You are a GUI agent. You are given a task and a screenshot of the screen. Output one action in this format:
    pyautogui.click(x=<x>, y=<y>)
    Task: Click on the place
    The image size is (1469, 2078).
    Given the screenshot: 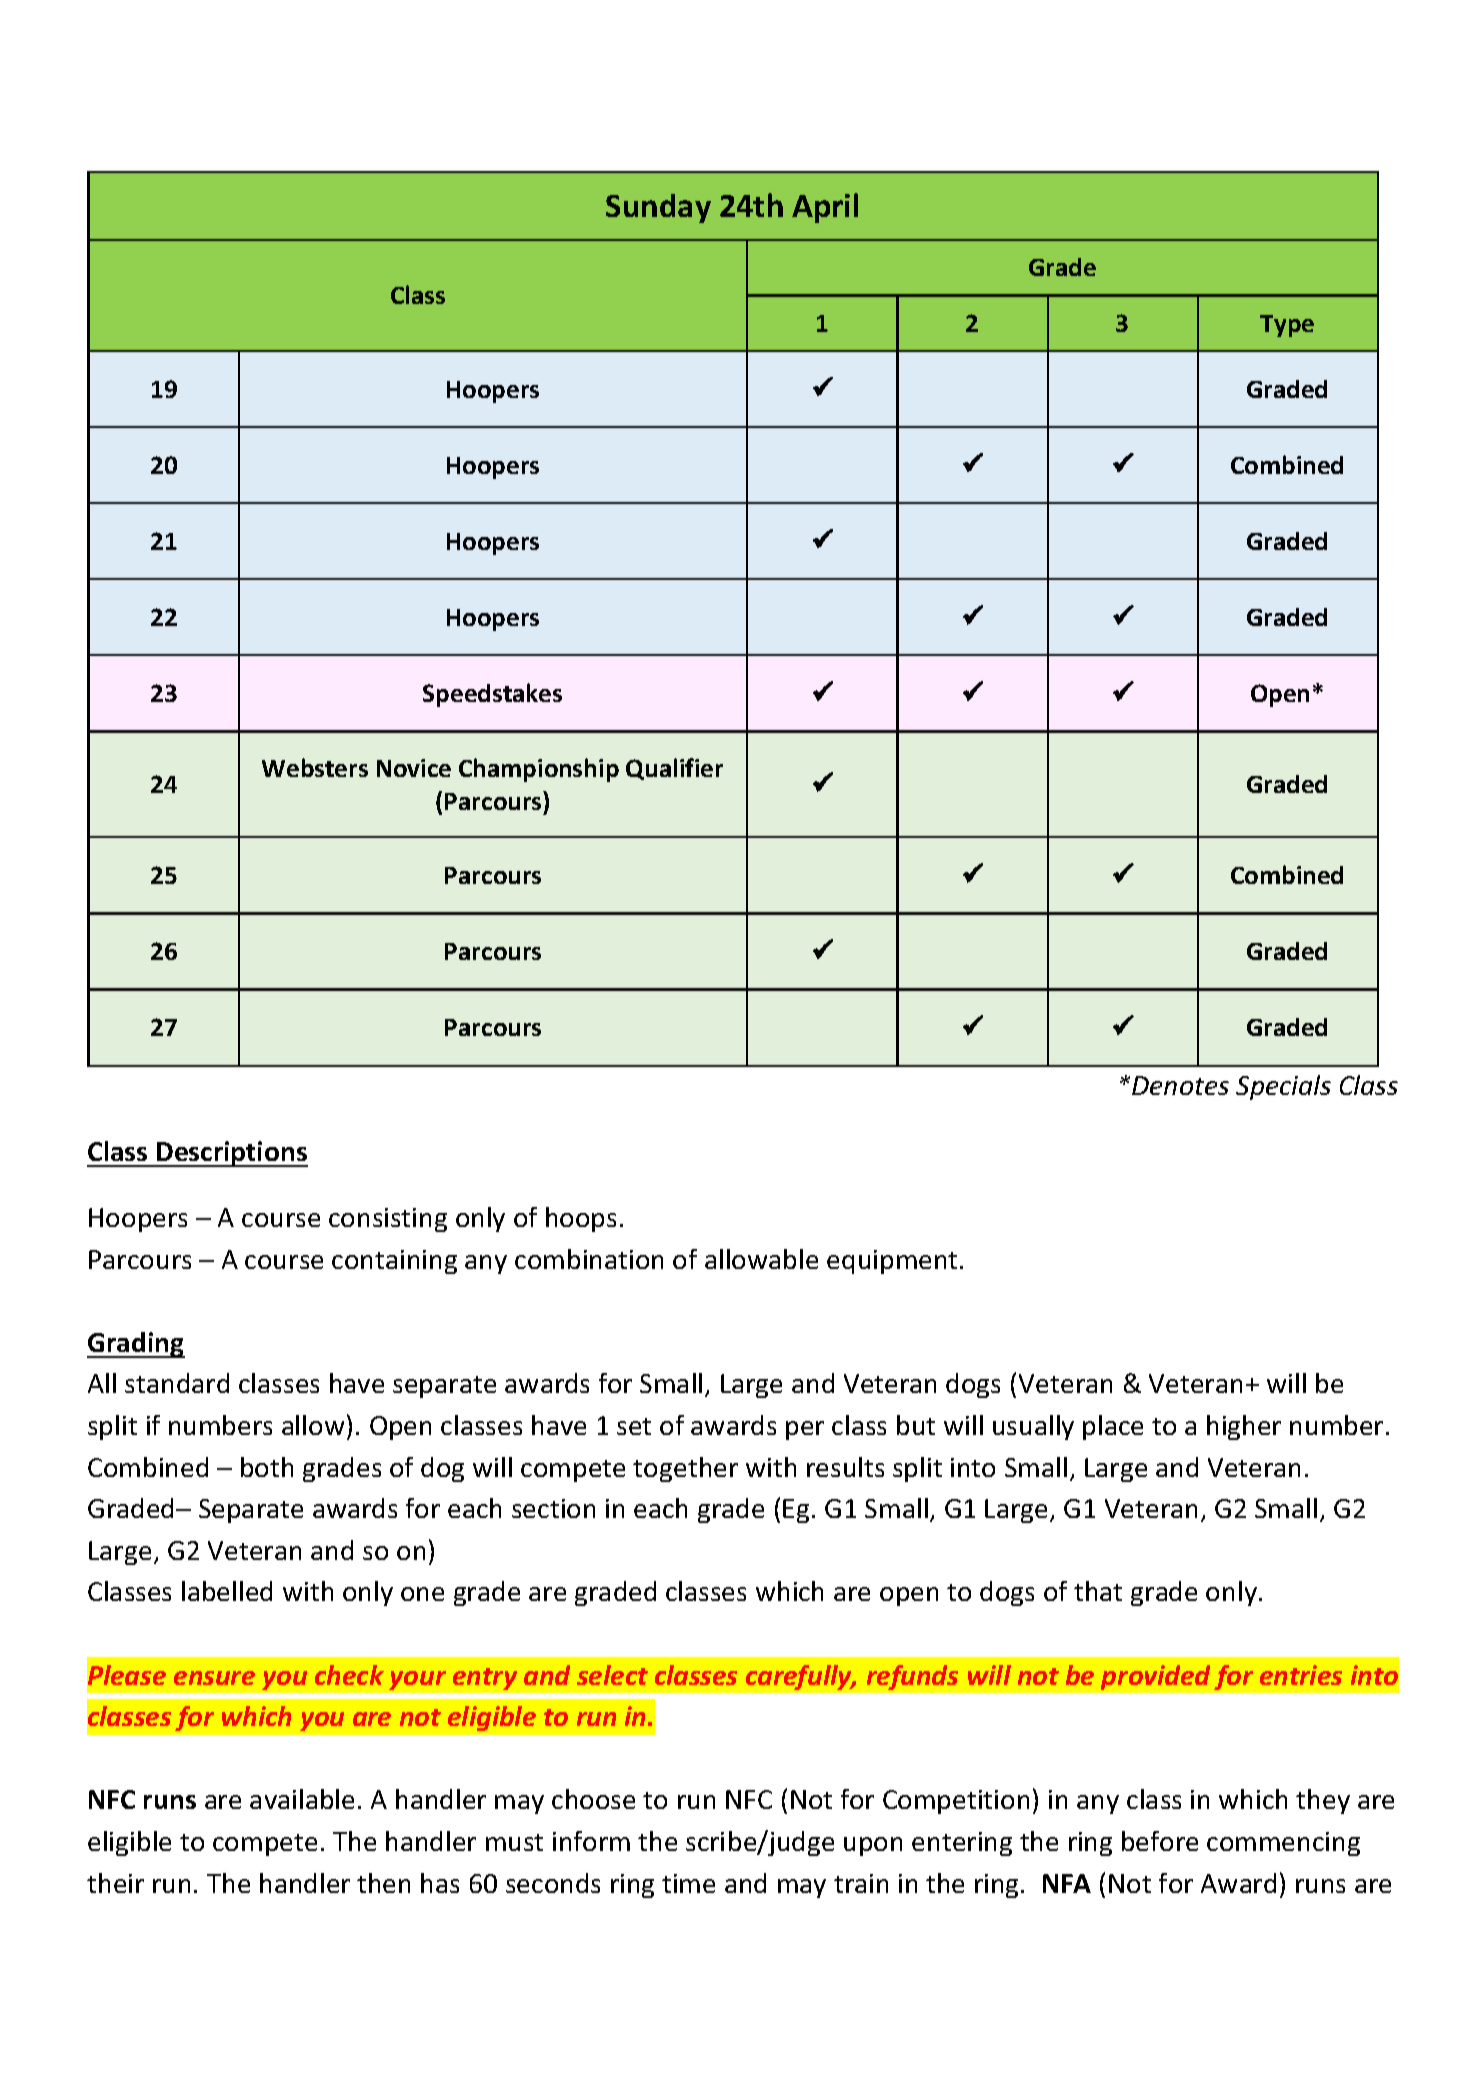 What is the action you would take?
    pyautogui.click(x=1113, y=1427)
